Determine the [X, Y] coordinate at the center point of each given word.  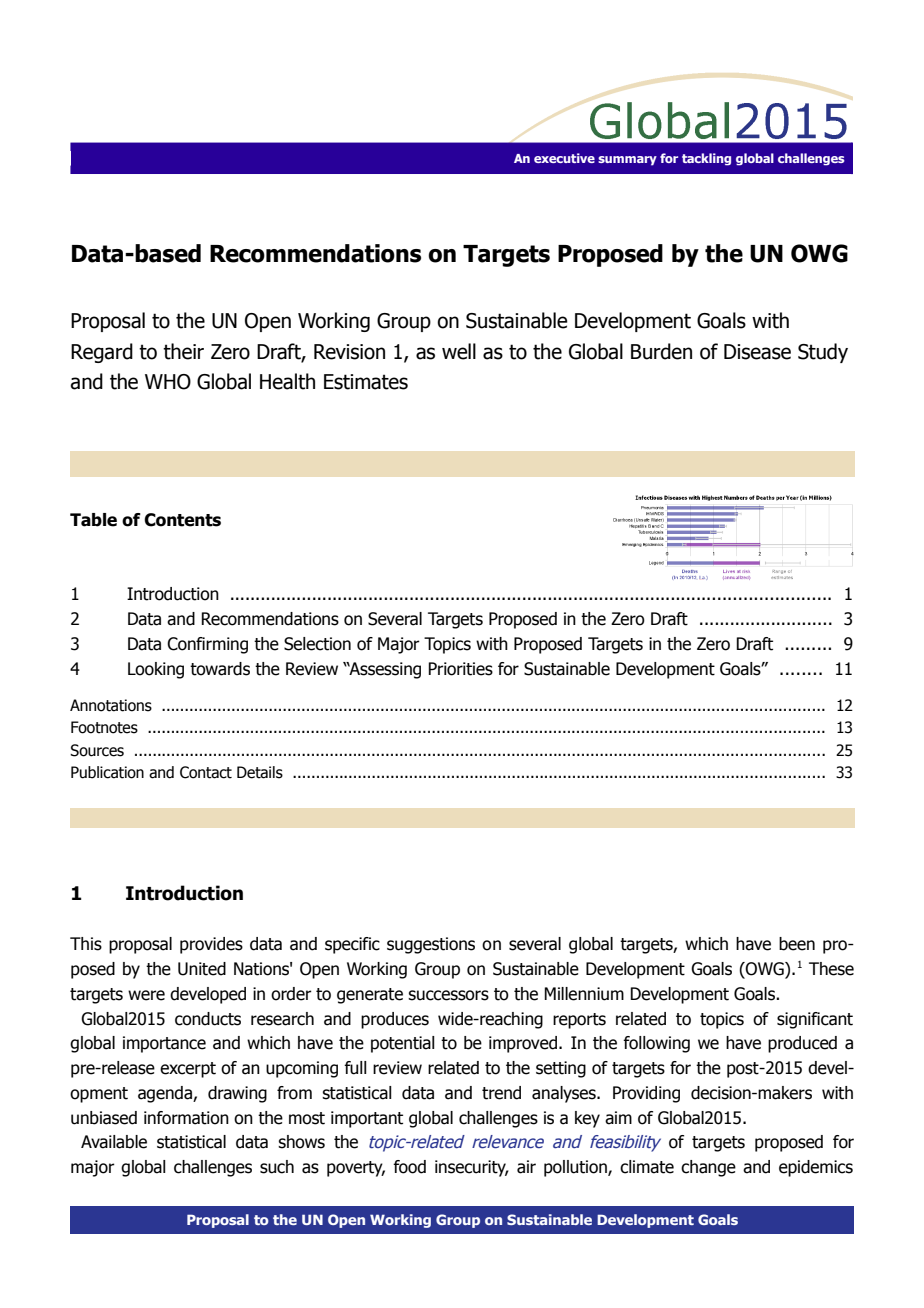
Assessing [384, 670]
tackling [706, 159]
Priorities [460, 669]
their [183, 351]
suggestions [431, 945]
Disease [757, 352]
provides [211, 945]
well [459, 351]
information [186, 1118]
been [797, 944]
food [409, 1167]
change [708, 1168]
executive [564, 158]
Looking [156, 670]
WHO [168, 382]
